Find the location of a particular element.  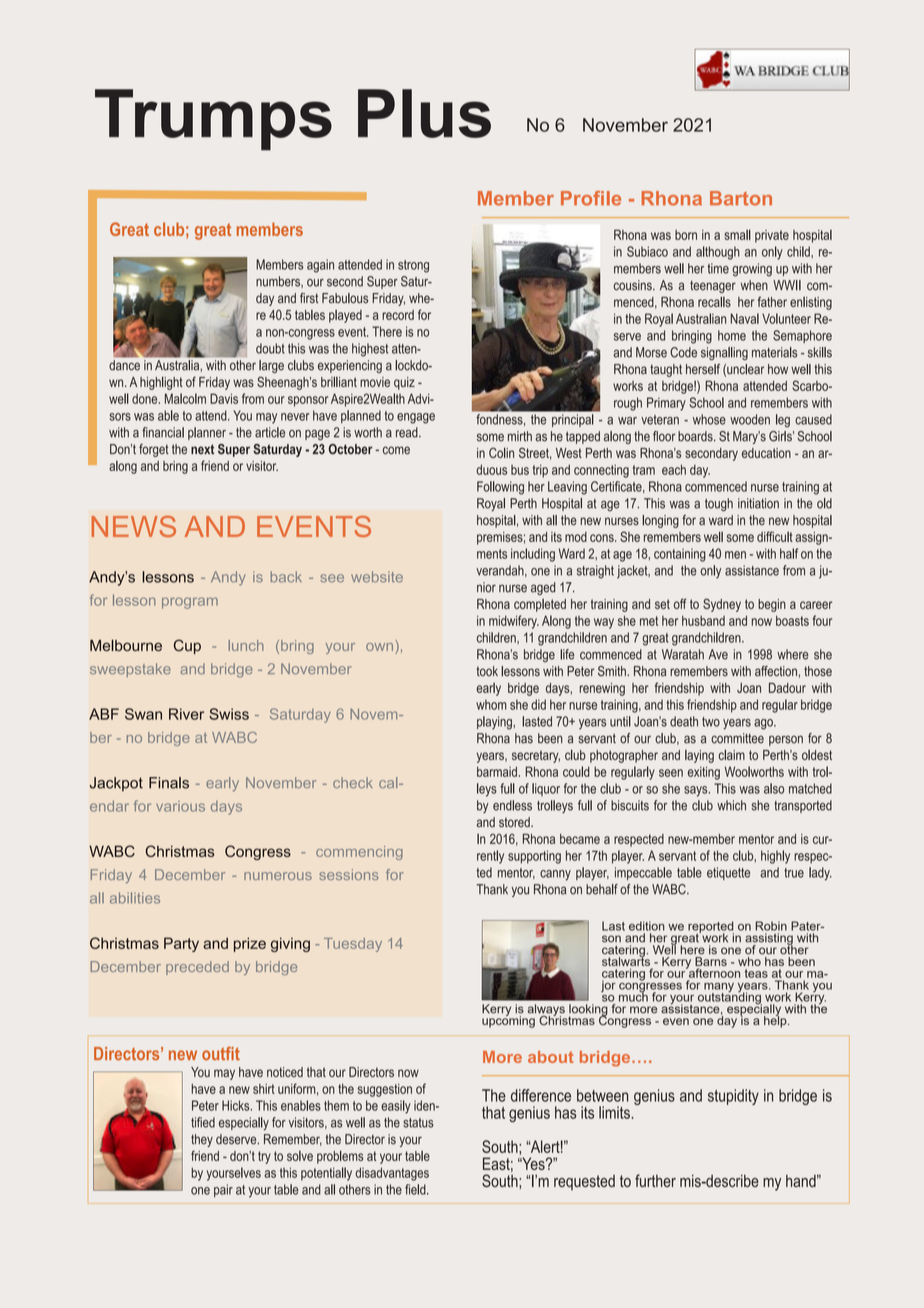

they is located at coordinates (202, 1140).
